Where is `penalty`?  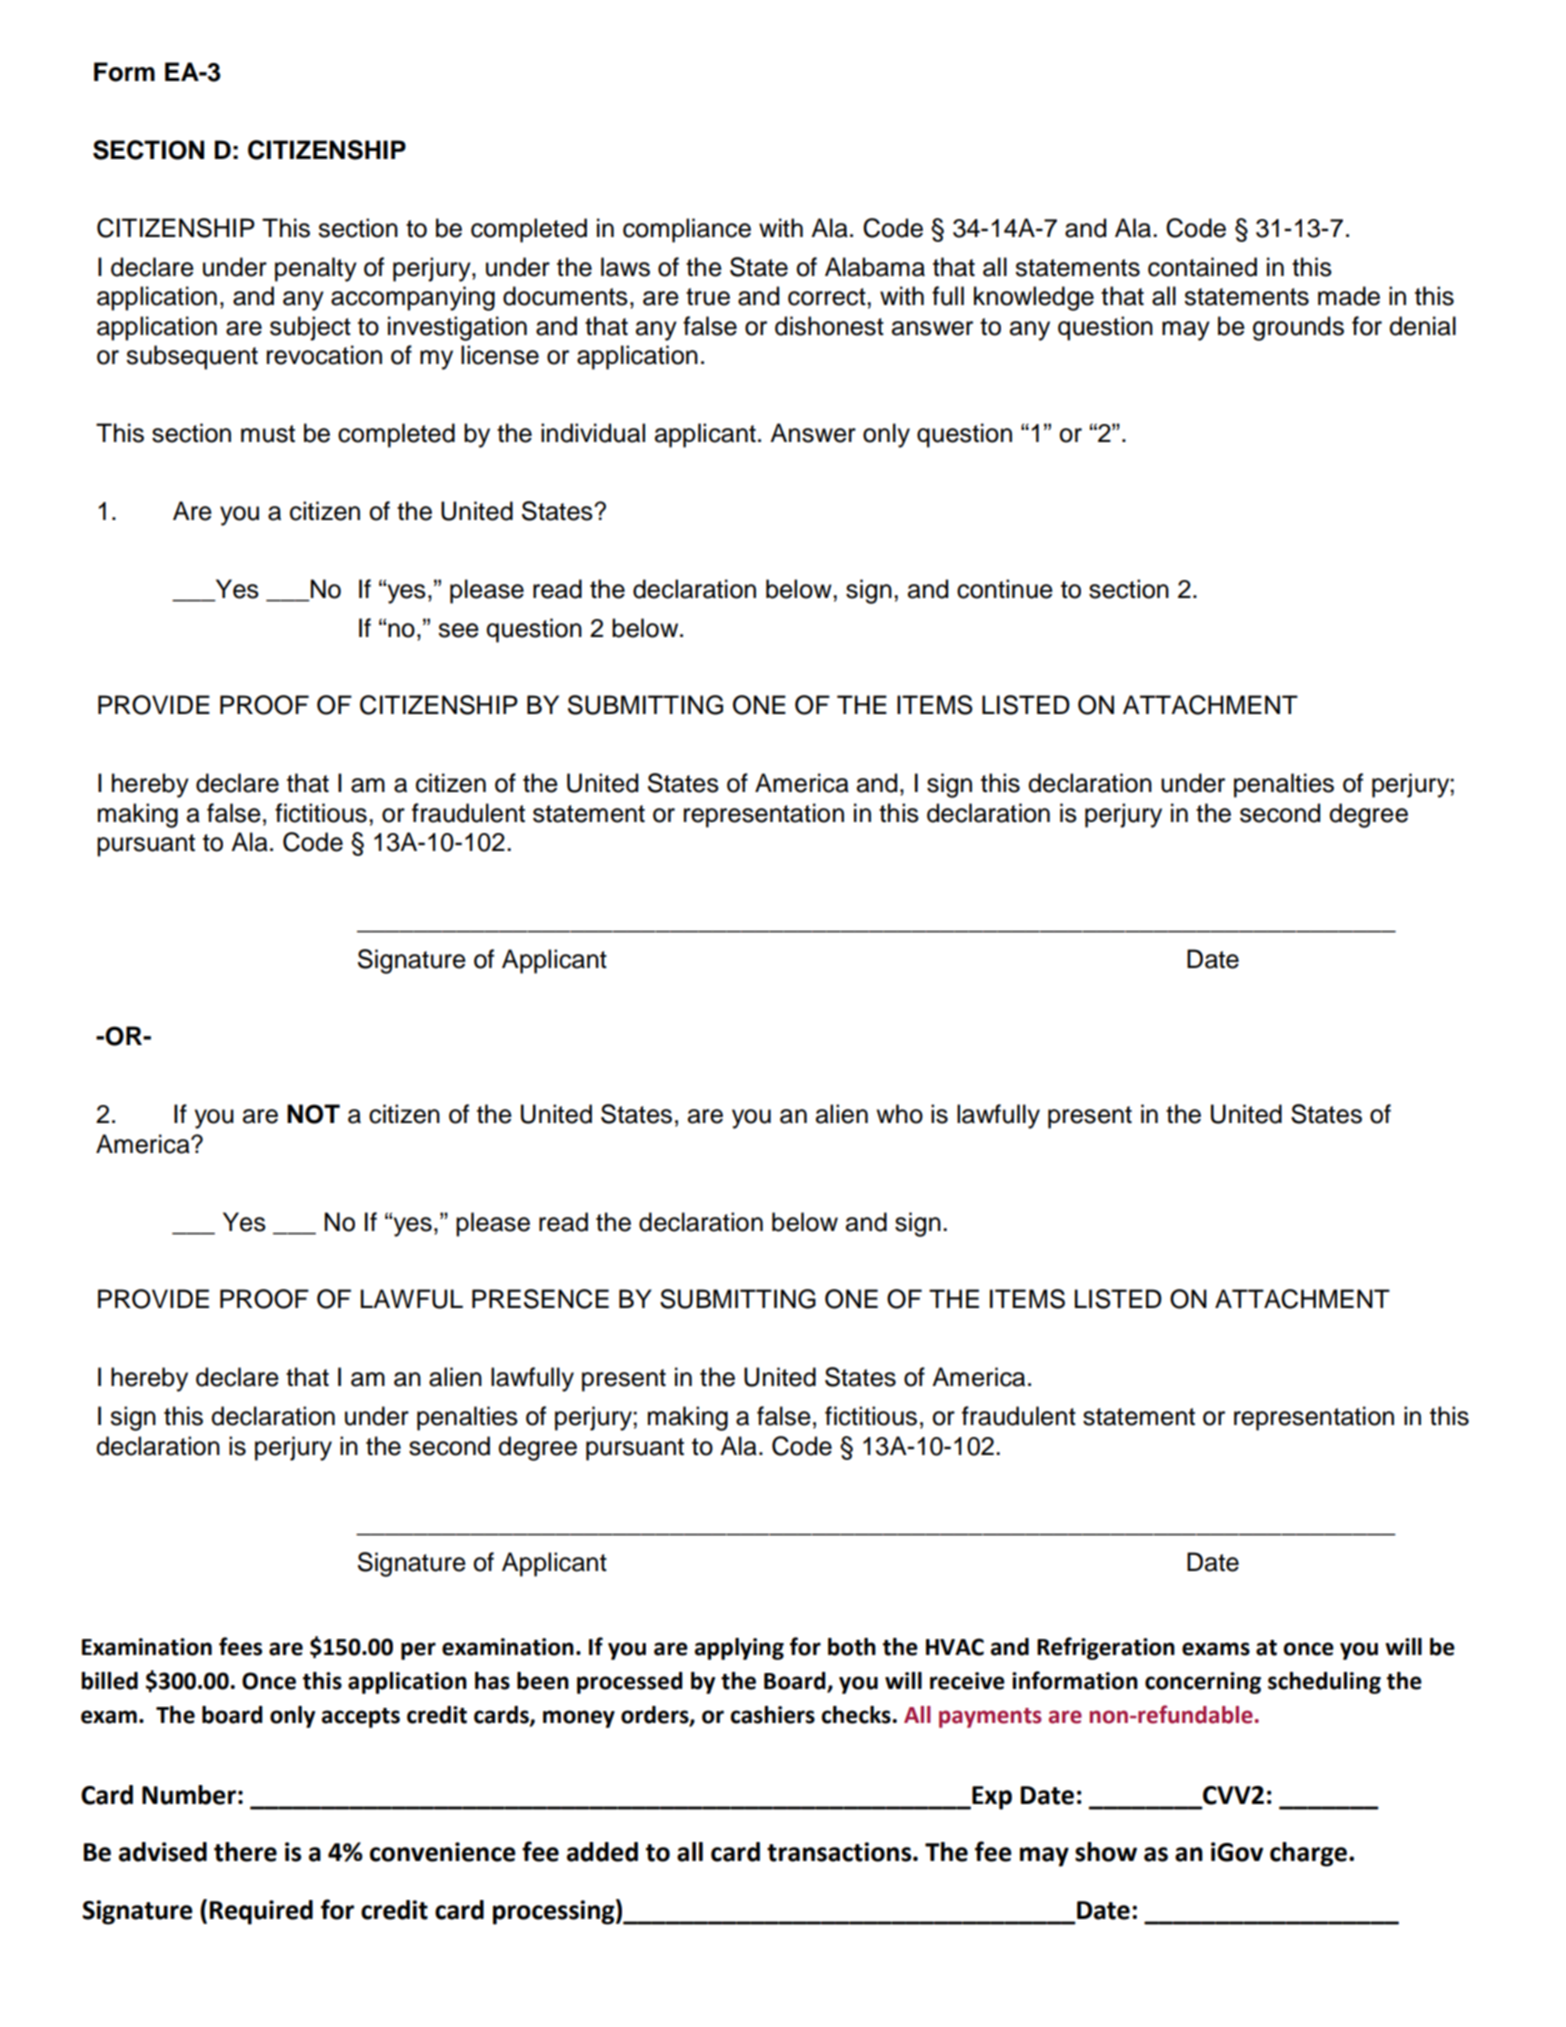
penalty is located at coordinates (316, 269).
